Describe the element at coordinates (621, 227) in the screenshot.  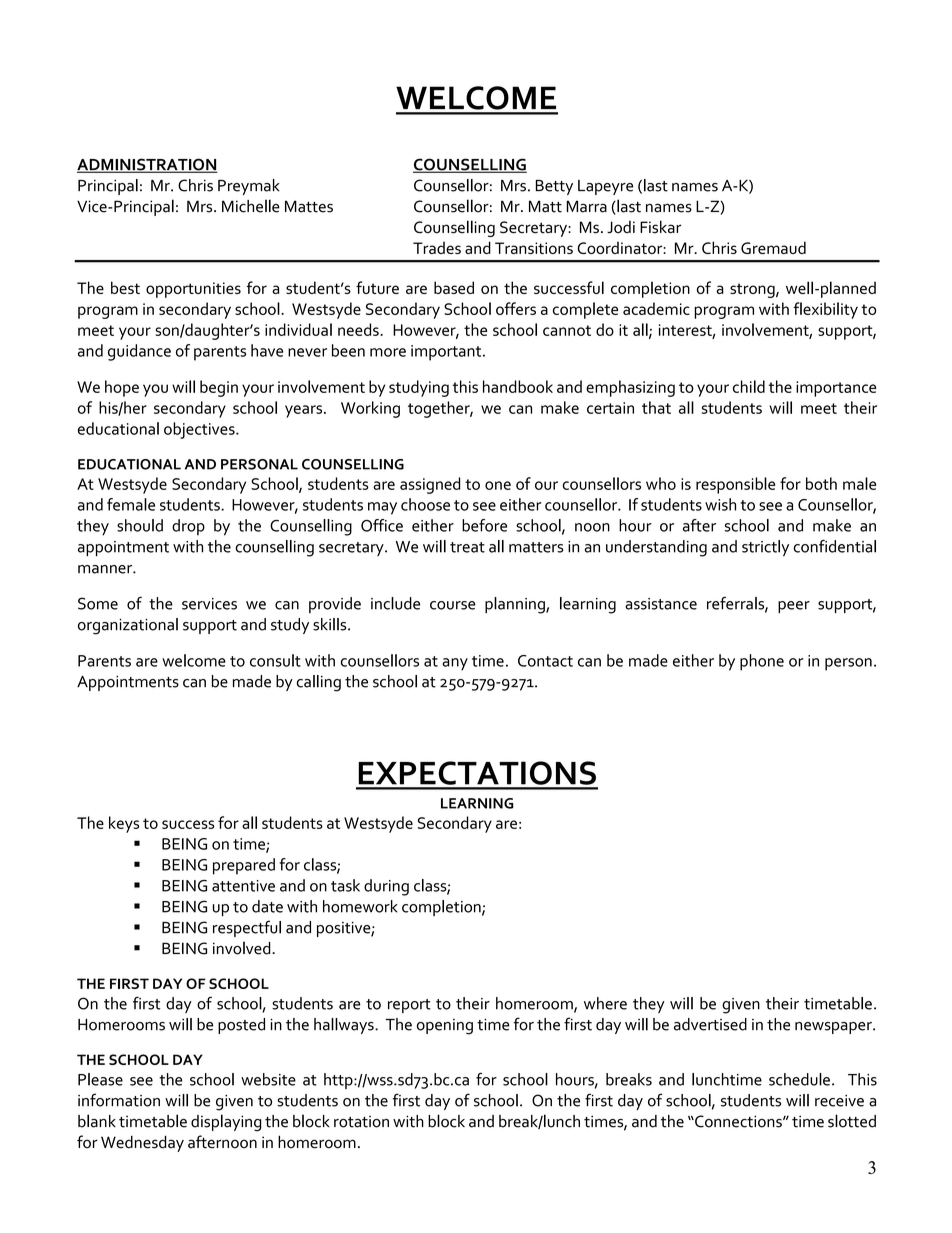
I see `Jodi` at that location.
